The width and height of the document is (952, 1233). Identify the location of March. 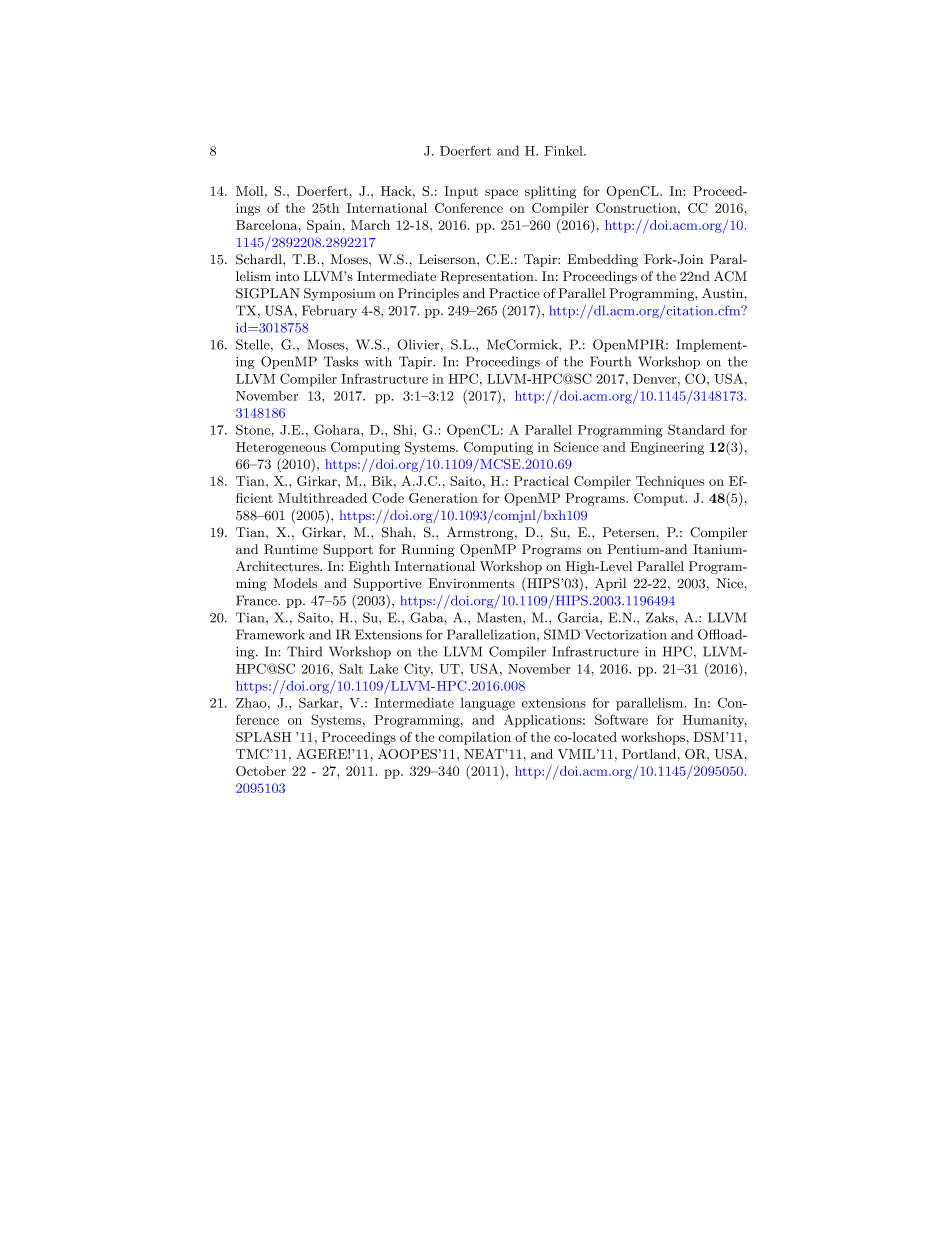
(370, 225).
